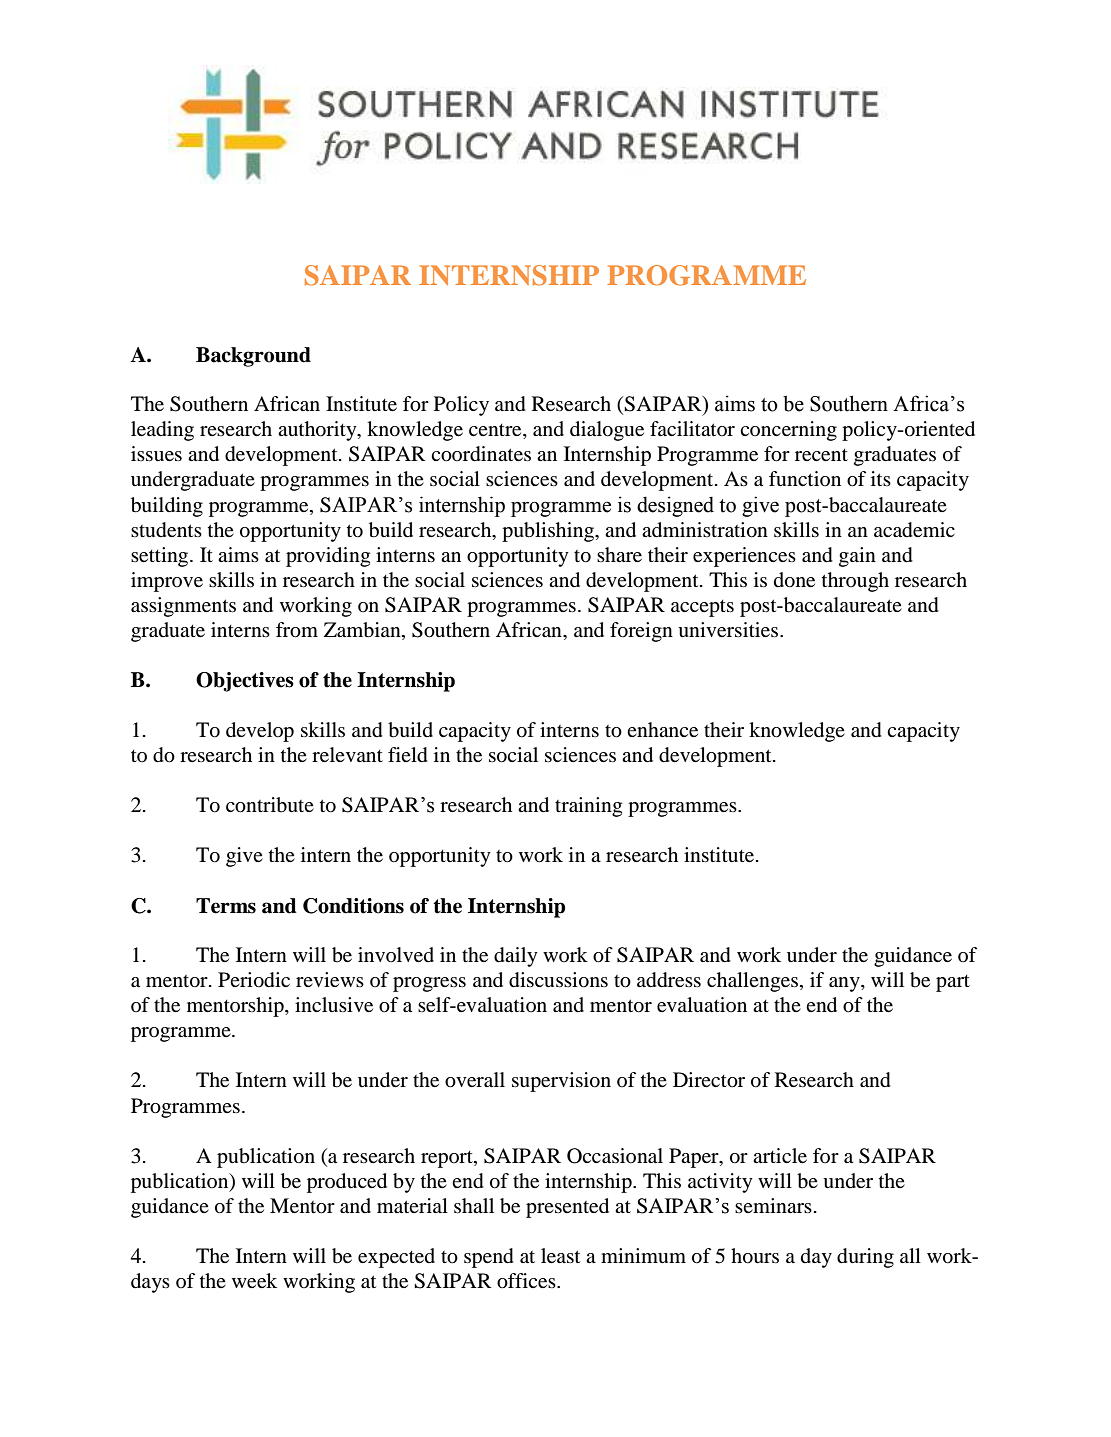 The height and width of the screenshot is (1437, 1111). Describe the element at coordinates (662, 729) in the screenshot. I see `enhance` at that location.
